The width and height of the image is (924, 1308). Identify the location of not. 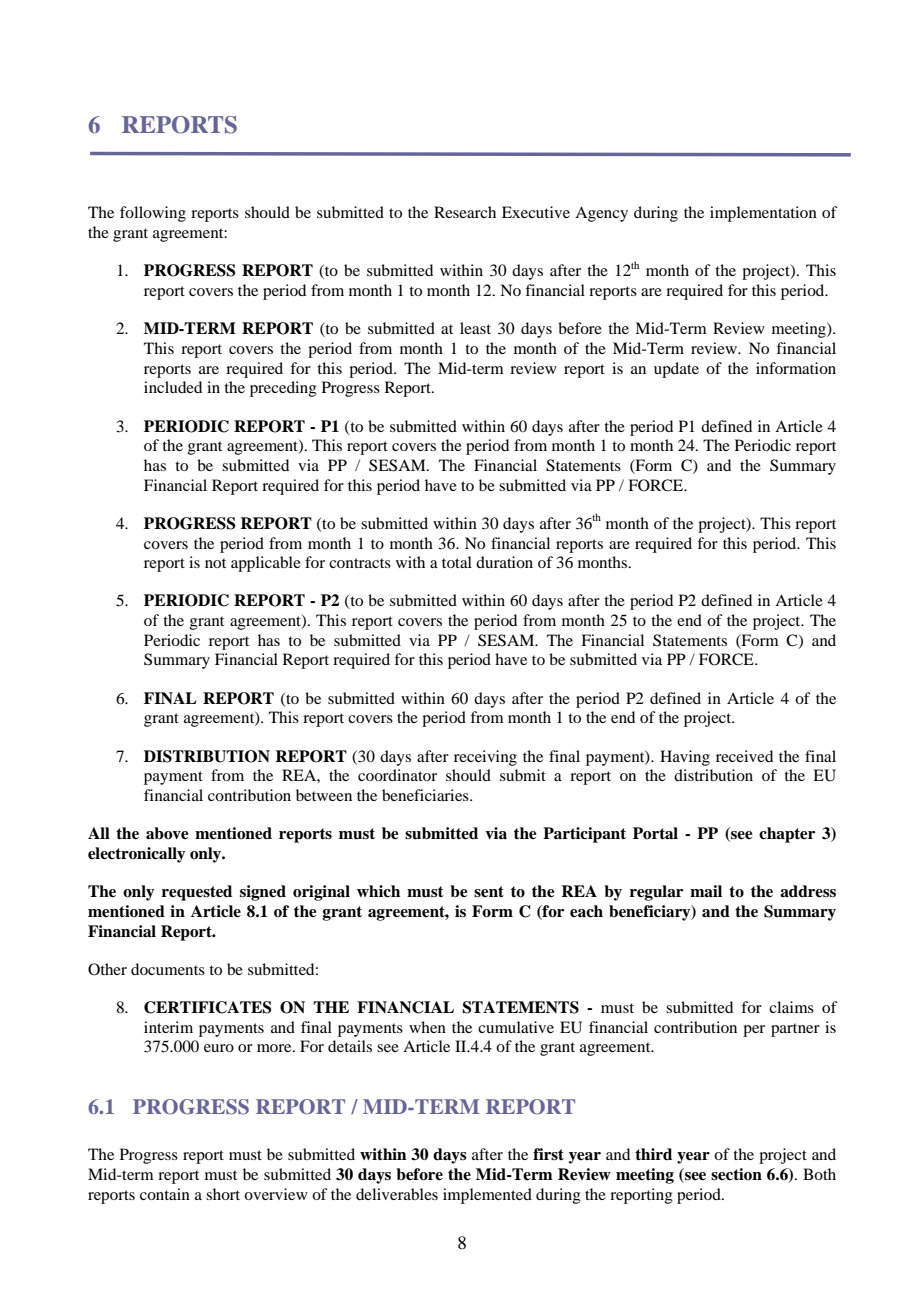
(215, 563).
